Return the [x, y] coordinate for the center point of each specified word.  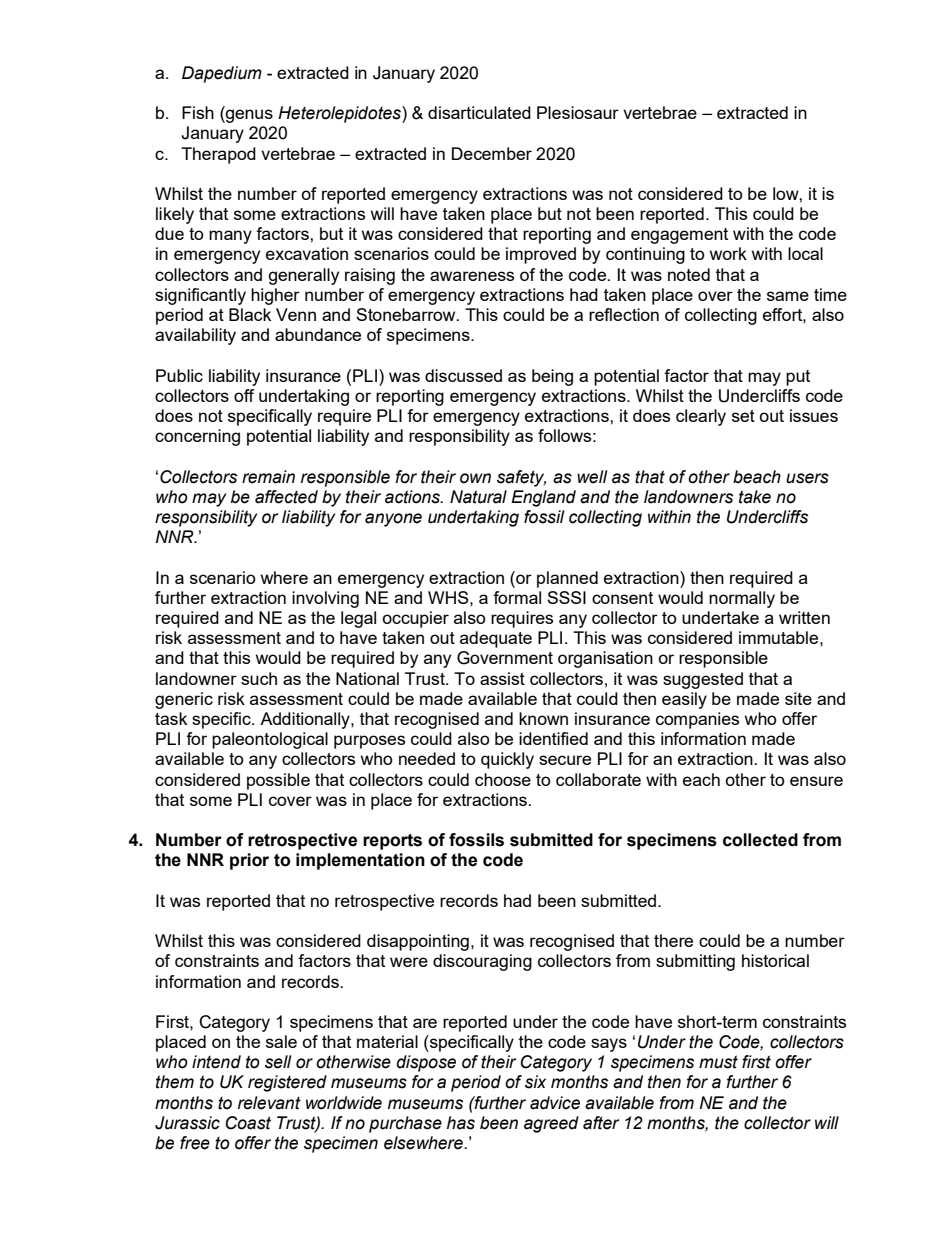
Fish [198, 112]
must [718, 1062]
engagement [679, 236]
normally [742, 599]
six [535, 1082]
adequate [496, 639]
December [492, 153]
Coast [248, 1123]
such [259, 678]
